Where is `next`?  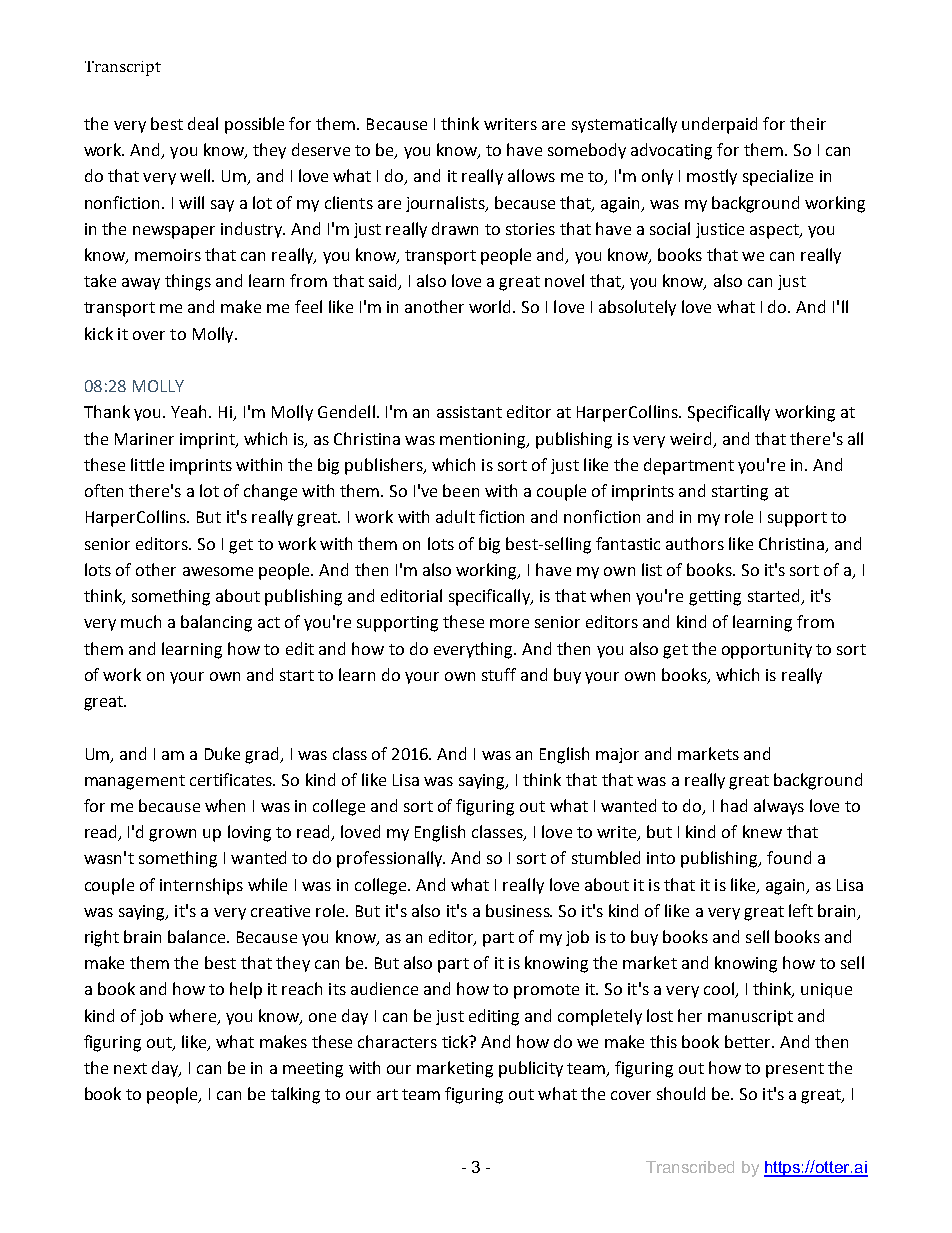
next is located at coordinates (130, 1068).
